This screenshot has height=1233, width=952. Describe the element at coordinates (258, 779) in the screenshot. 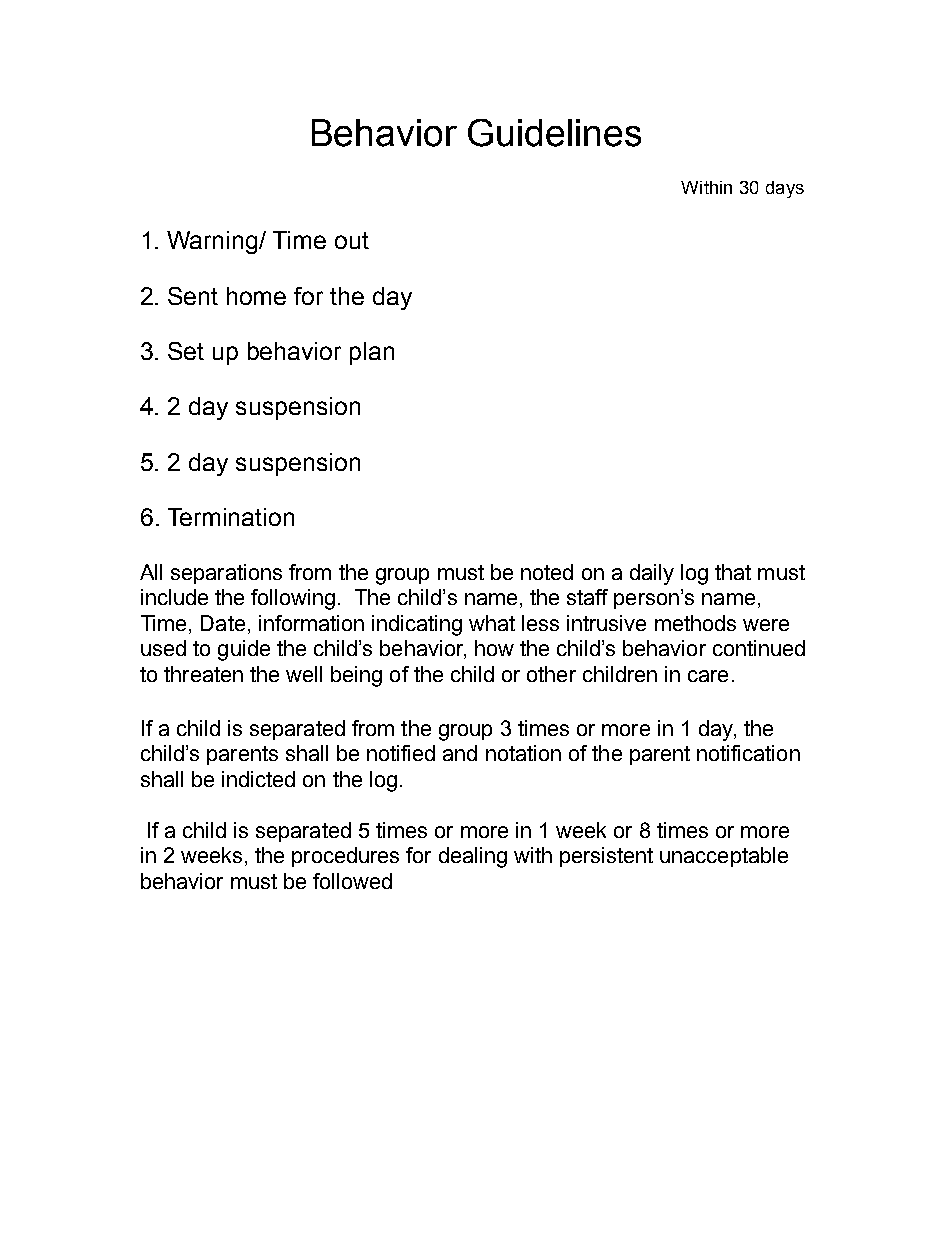

I see `indicted` at that location.
